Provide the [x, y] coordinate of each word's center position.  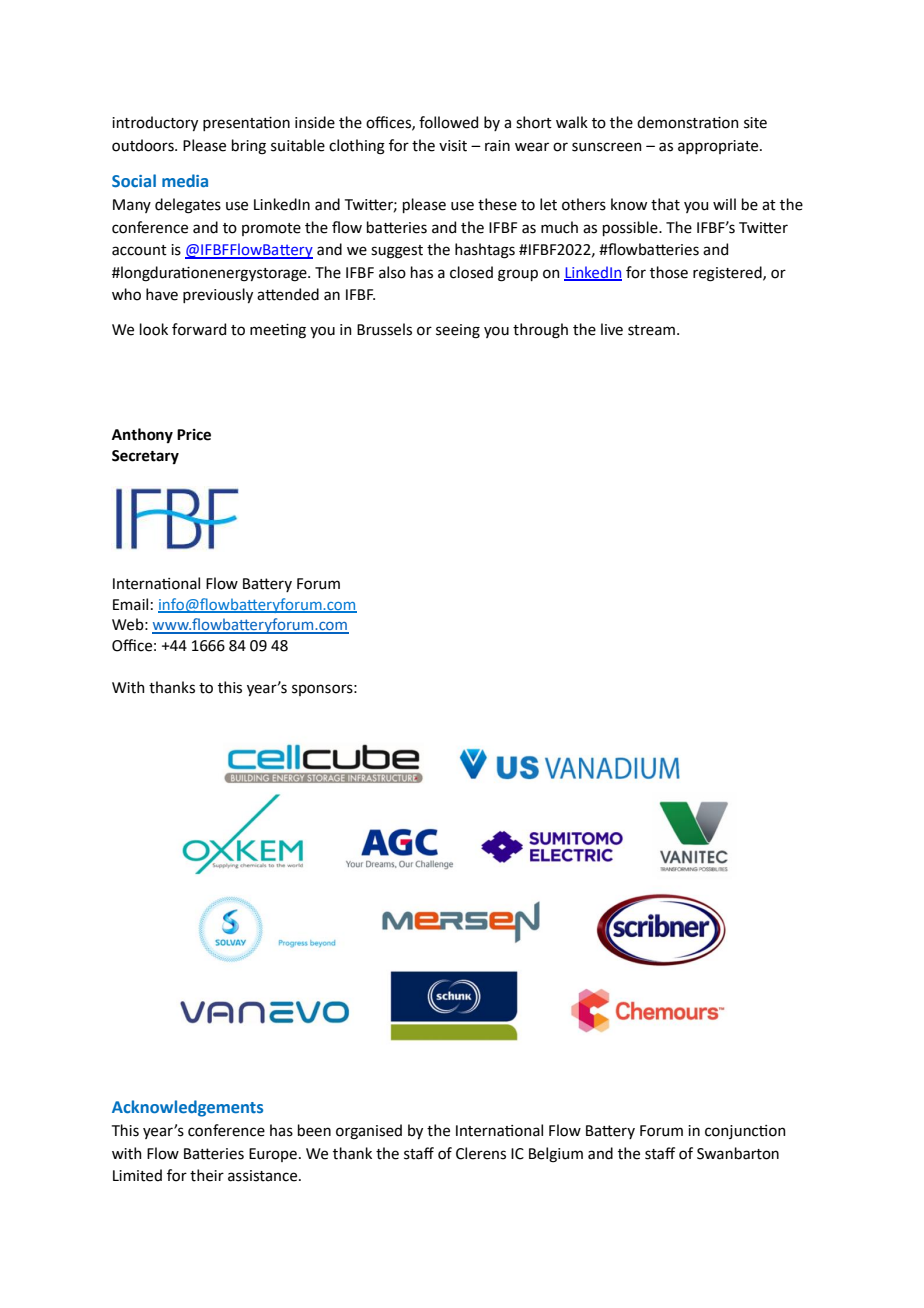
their [207, 1175]
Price [194, 435]
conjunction [745, 1132]
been [314, 1130]
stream [651, 330]
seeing [458, 331]
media [185, 180]
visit [453, 146]
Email [130, 604]
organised [369, 1132]
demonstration [688, 122]
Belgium [556, 1155]
